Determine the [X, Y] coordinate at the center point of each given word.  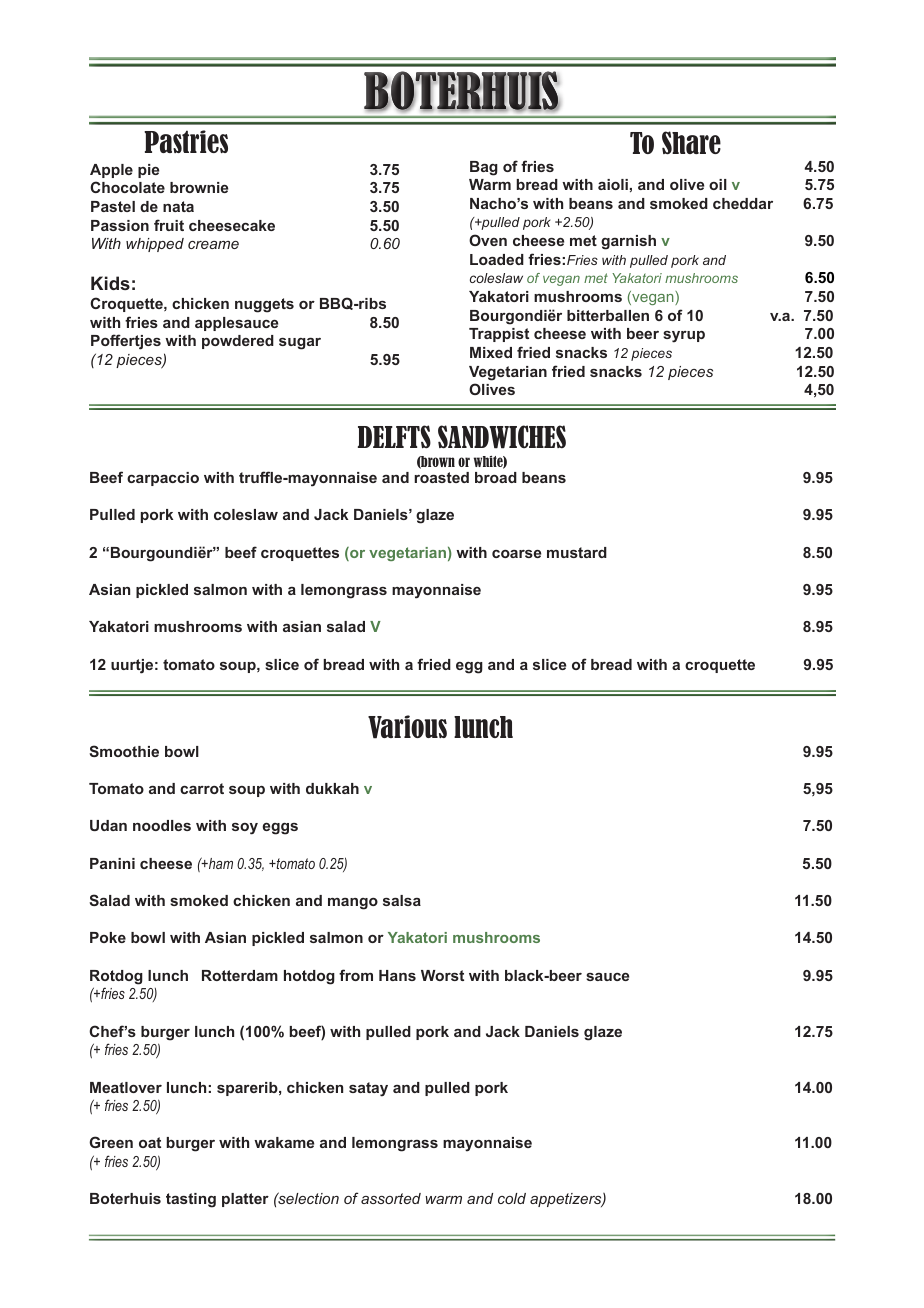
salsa [402, 900]
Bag [484, 168]
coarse [516, 554]
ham [220, 863]
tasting [191, 1200]
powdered [238, 342]
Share [691, 142]
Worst [442, 975]
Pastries [186, 141]
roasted [441, 477]
